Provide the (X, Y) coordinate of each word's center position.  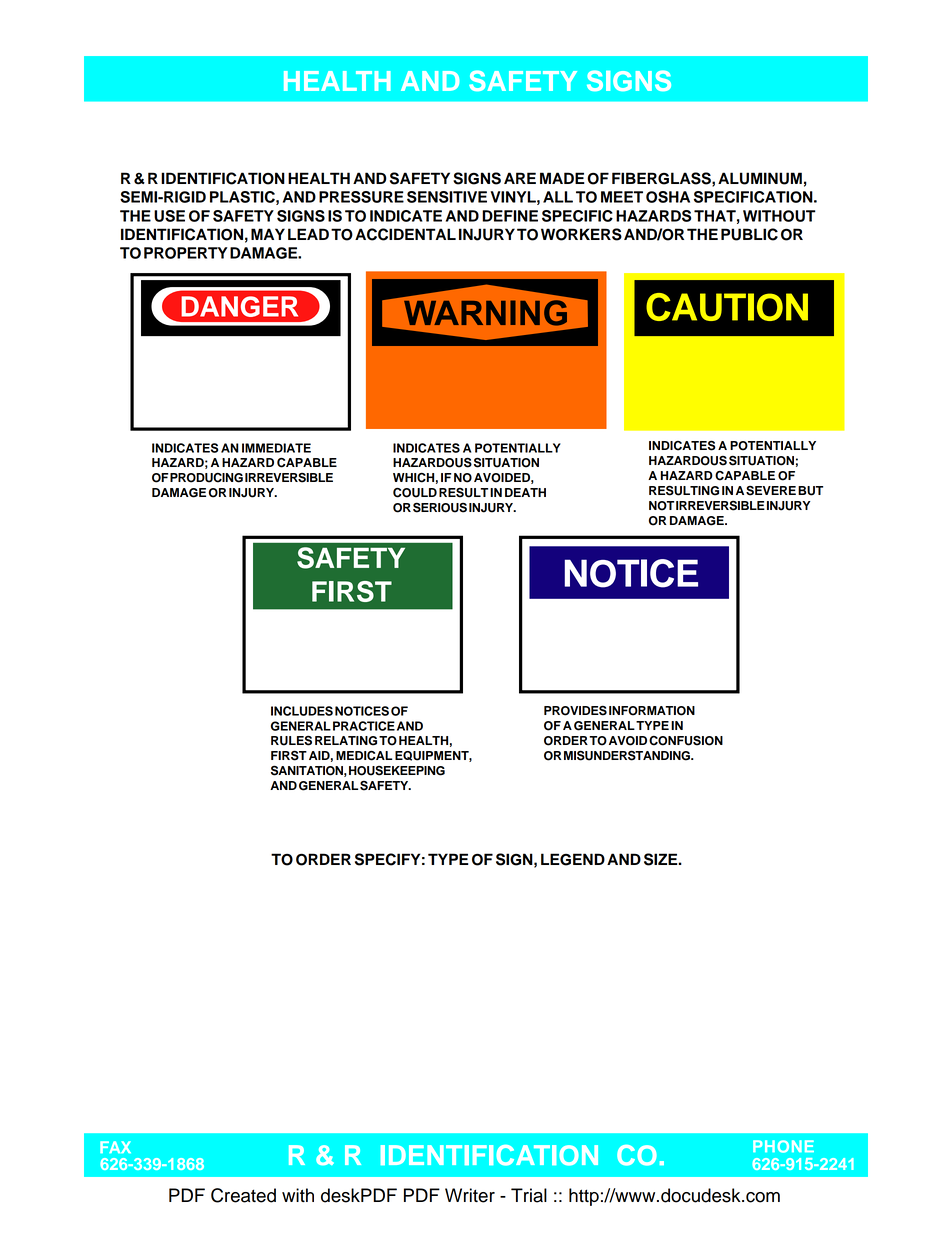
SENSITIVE (447, 197)
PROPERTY (186, 253)
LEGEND (573, 859)
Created (243, 1195)
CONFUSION (686, 740)
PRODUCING (206, 478)
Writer (470, 1195)
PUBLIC (749, 234)
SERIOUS (440, 507)
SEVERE (771, 491)
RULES (291, 740)
